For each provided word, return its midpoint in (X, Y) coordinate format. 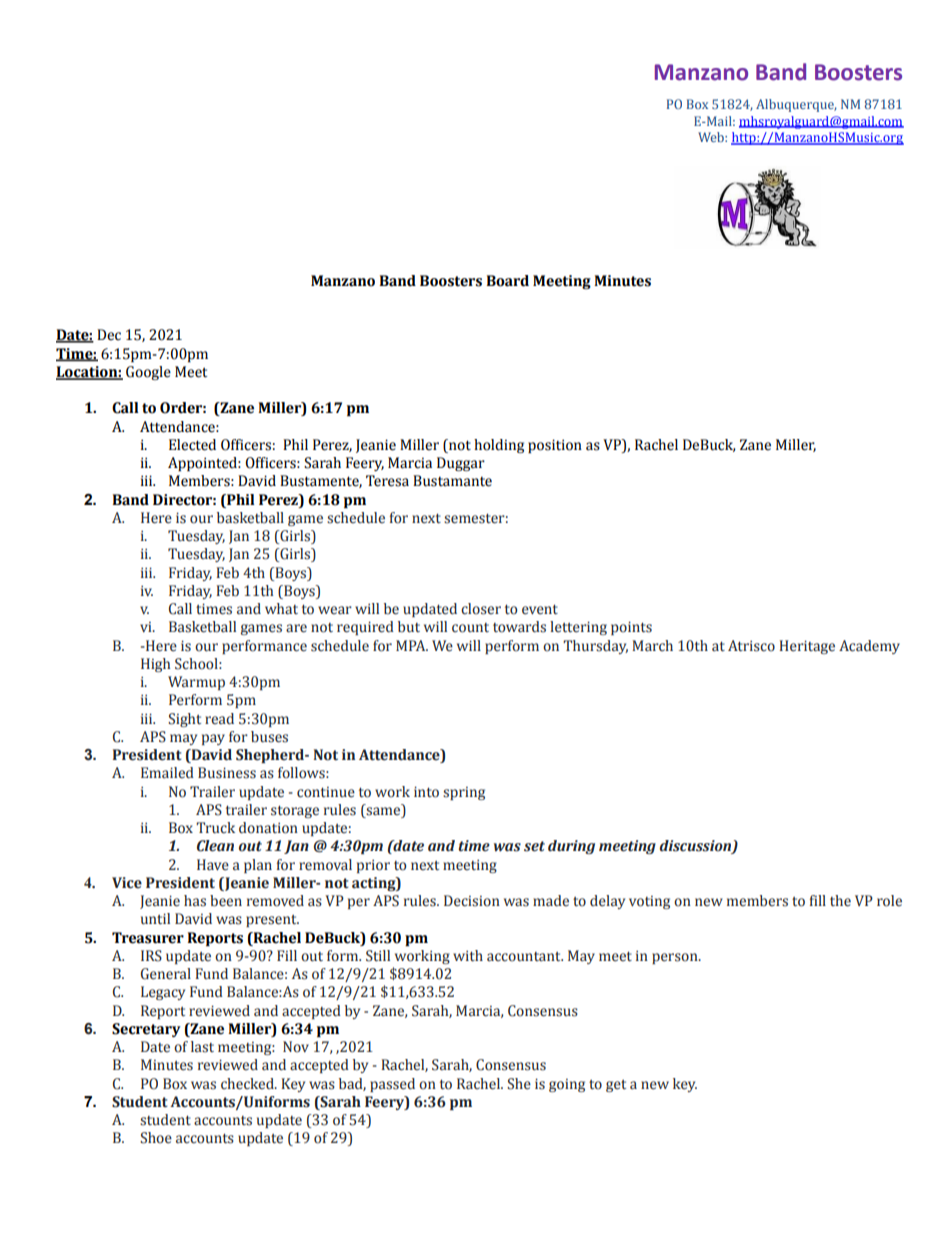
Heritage (807, 647)
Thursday (595, 647)
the (840, 901)
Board (507, 281)
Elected (192, 445)
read (219, 719)
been (226, 901)
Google (148, 373)
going (567, 1085)
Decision (472, 901)
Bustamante (452, 481)
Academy (869, 647)
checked (248, 1084)
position (555, 446)
